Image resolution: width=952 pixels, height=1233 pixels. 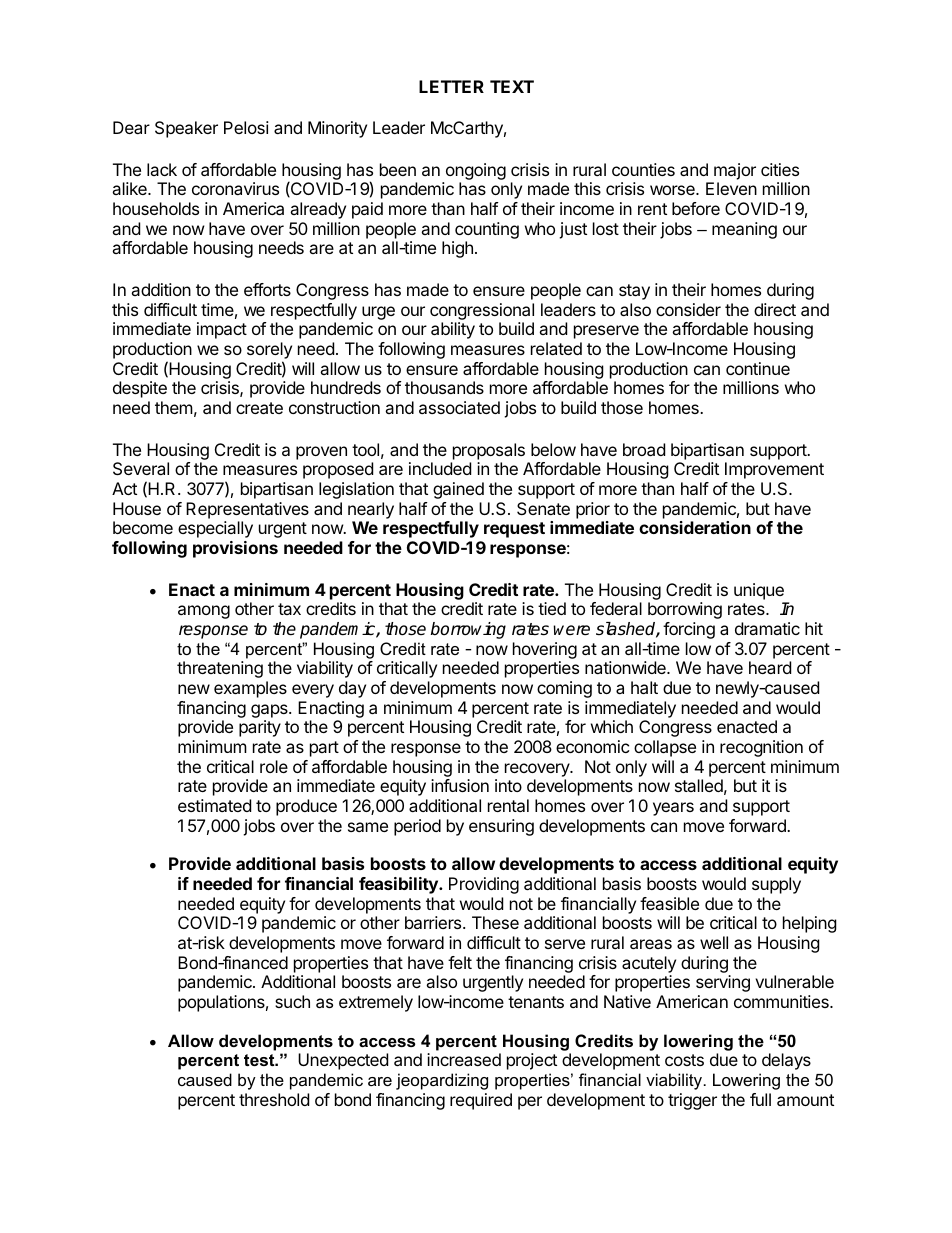 What do you see at coordinates (673, 809) in the screenshot?
I see `years` at bounding box center [673, 809].
